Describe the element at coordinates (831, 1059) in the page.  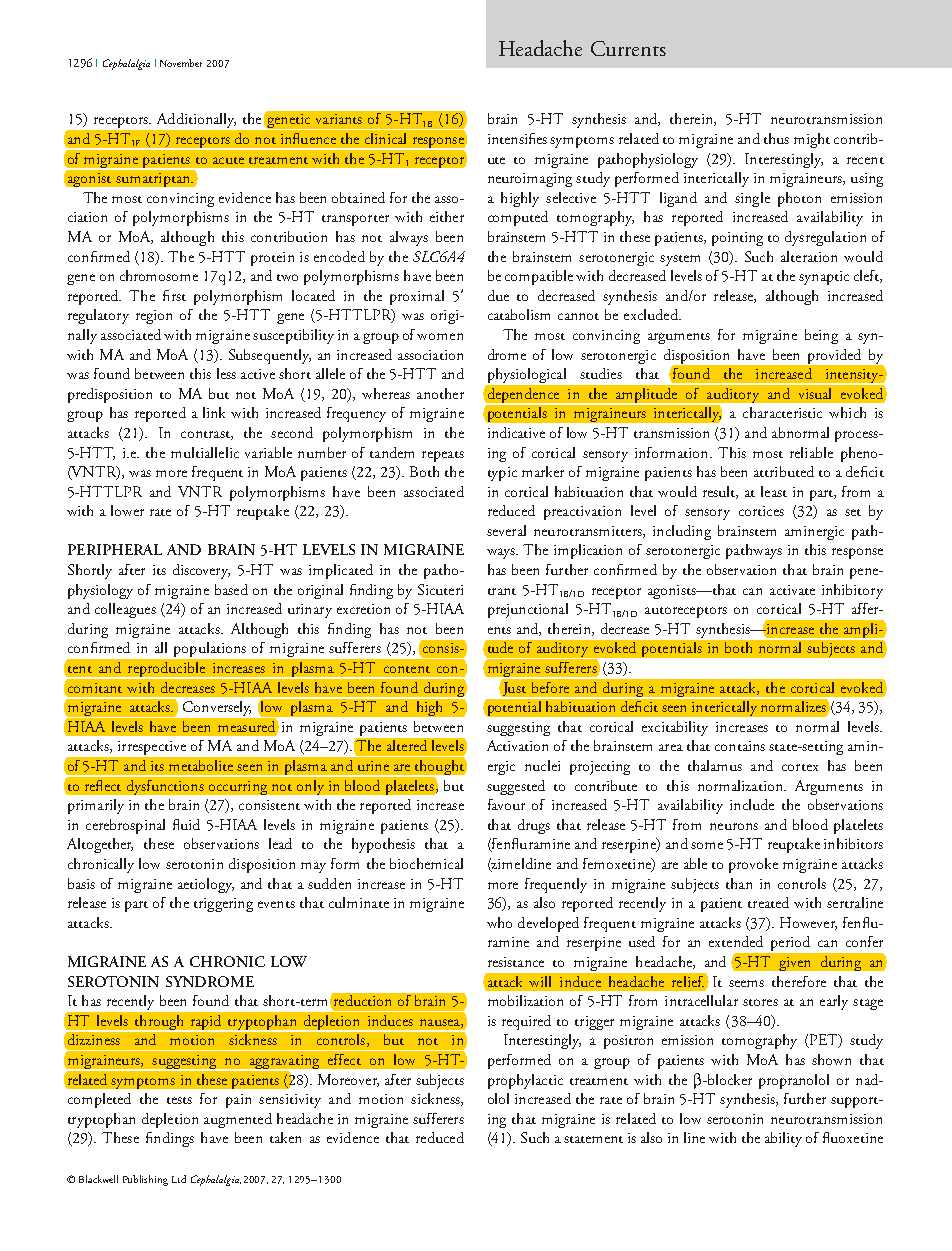
I see `shown` at that location.
